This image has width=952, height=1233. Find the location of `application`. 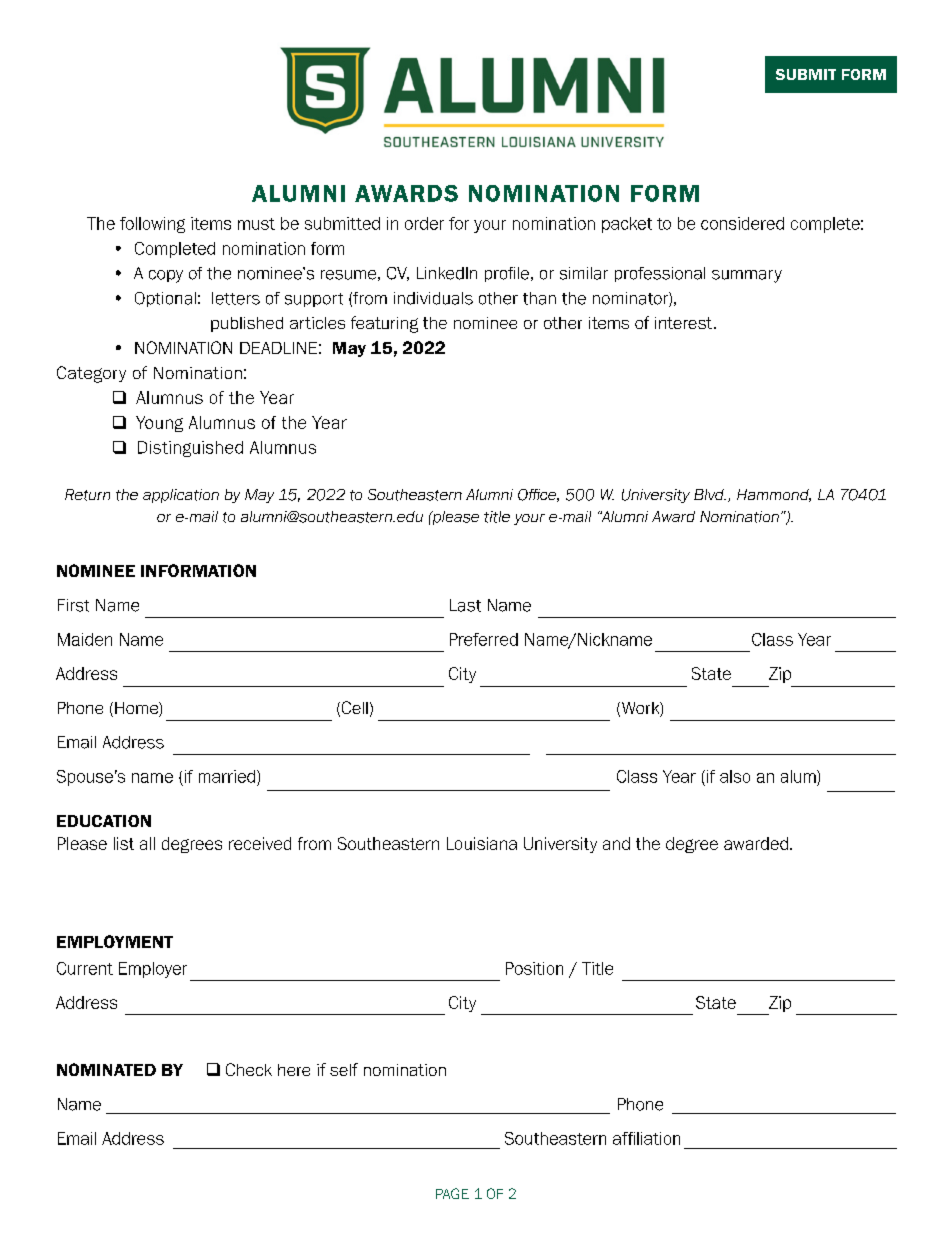

application is located at coordinates (181, 496).
